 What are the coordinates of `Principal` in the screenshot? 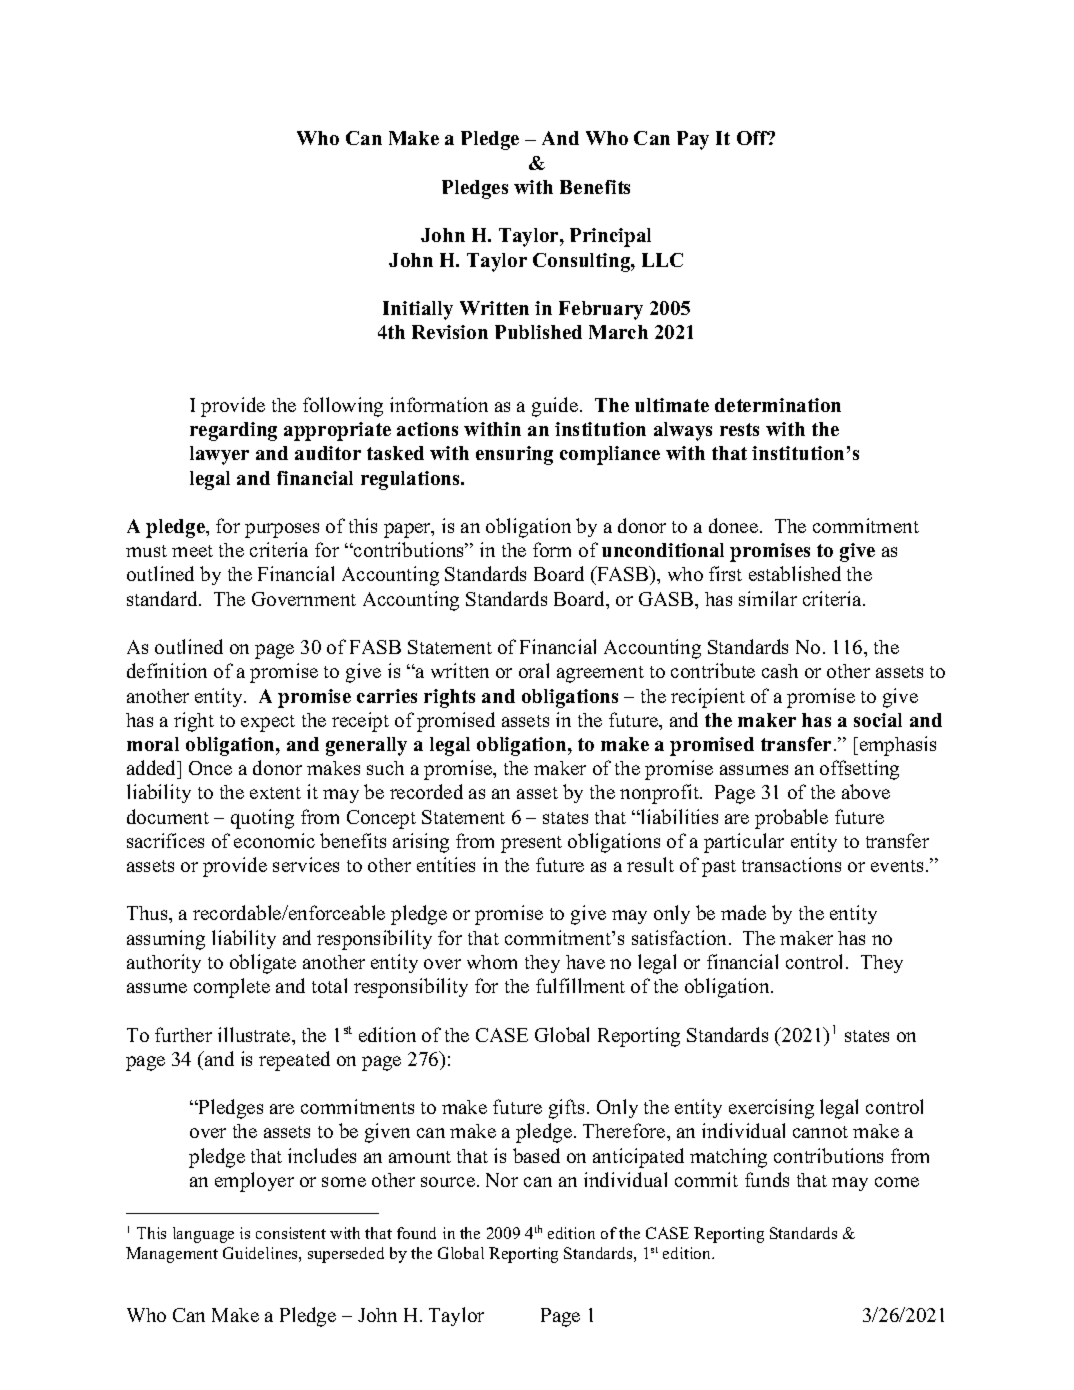 It's located at (610, 237).
